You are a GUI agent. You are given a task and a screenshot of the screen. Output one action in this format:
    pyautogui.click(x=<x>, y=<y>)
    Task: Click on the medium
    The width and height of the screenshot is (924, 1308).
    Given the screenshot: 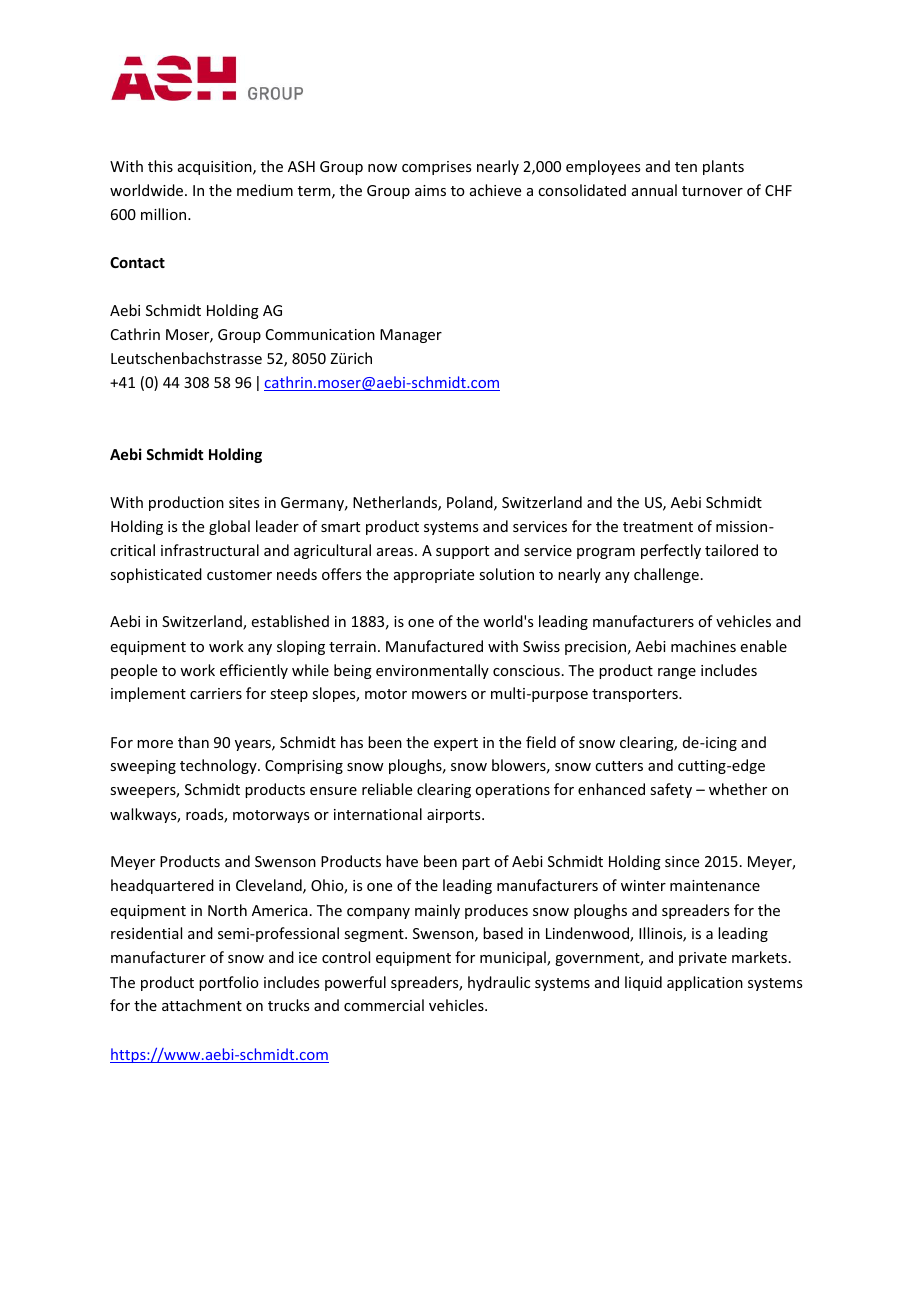 What is the action you would take?
    pyautogui.click(x=265, y=190)
